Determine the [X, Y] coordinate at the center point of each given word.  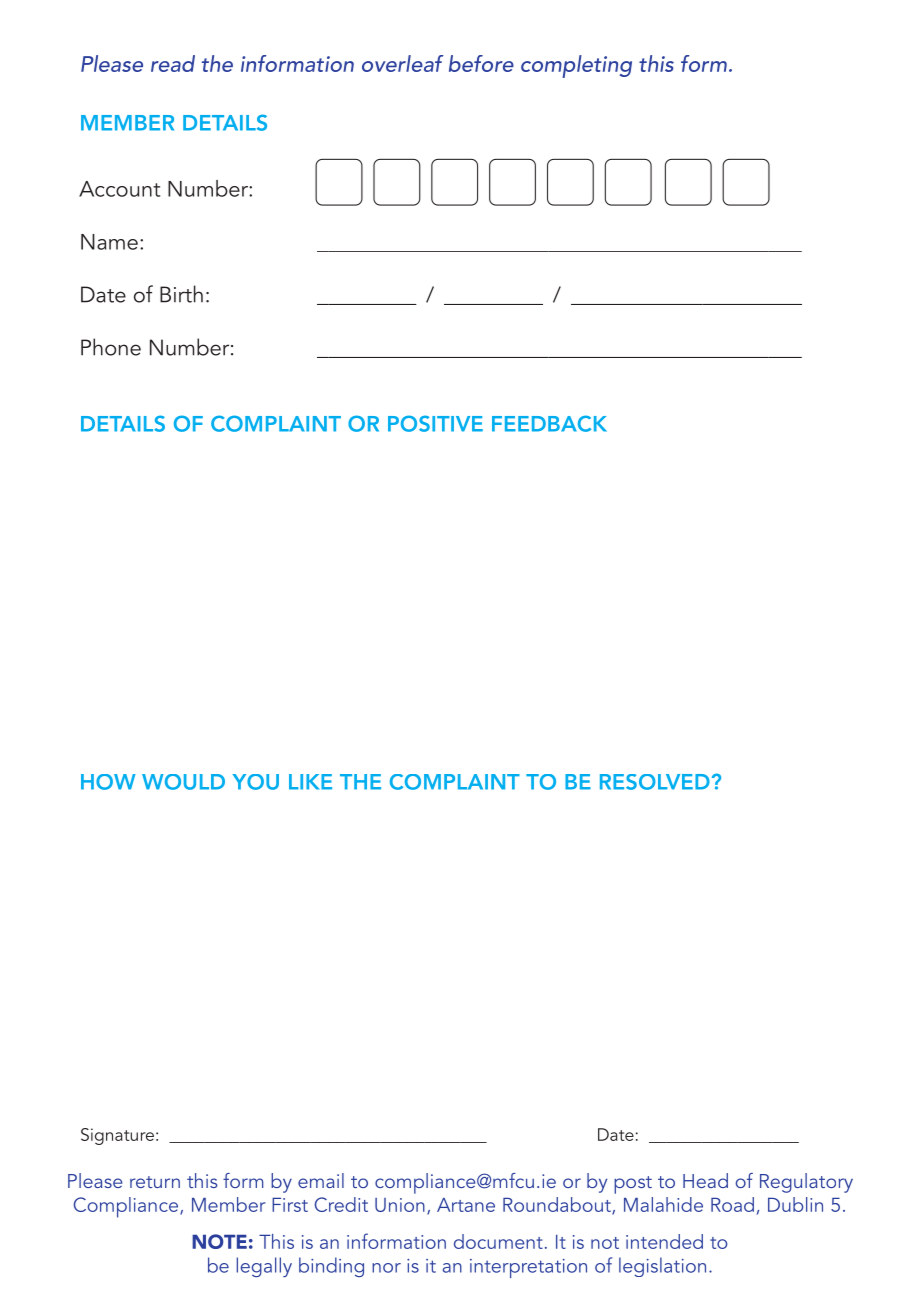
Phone [111, 347]
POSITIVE [435, 423]
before [481, 63]
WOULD [183, 782]
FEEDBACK [549, 423]
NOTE [219, 1241]
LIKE [310, 782]
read [173, 63]
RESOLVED [655, 782]
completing [576, 66]
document [498, 1241]
